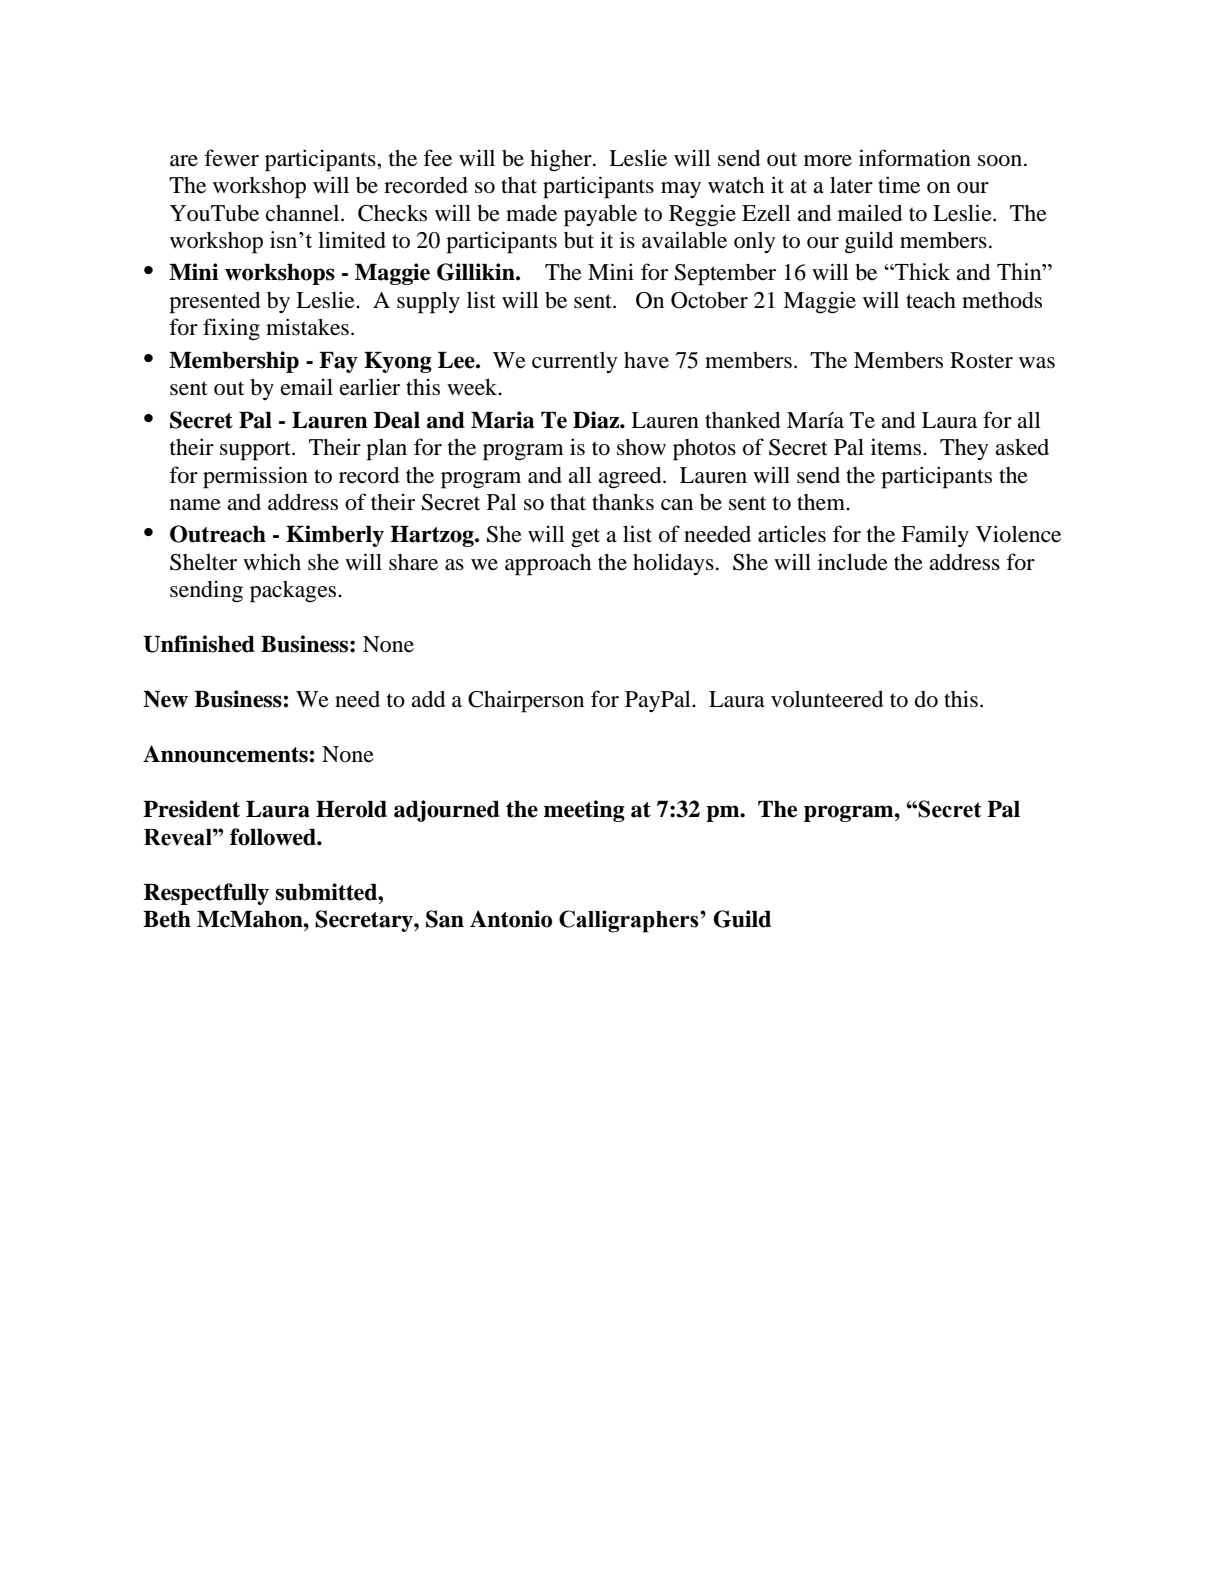  Describe the element at coordinates (206, 894) in the screenshot. I see `Respectfully` at that location.
